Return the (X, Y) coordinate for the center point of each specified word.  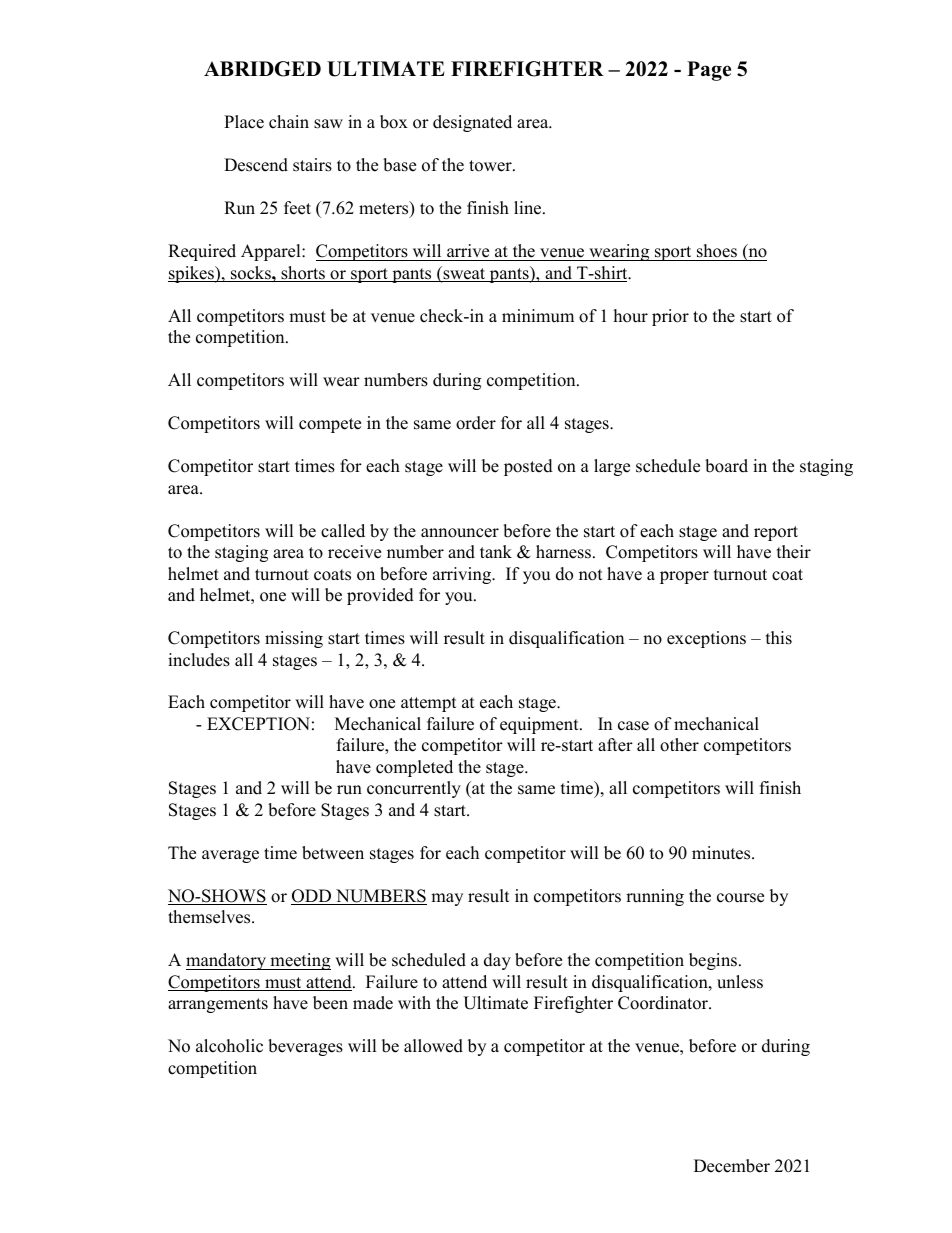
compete (330, 425)
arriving (463, 575)
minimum (538, 316)
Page (709, 71)
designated (472, 123)
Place (244, 122)
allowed (433, 1046)
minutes (722, 853)
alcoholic (229, 1046)
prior (670, 317)
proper (684, 577)
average (230, 856)
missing (294, 639)
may (447, 899)
